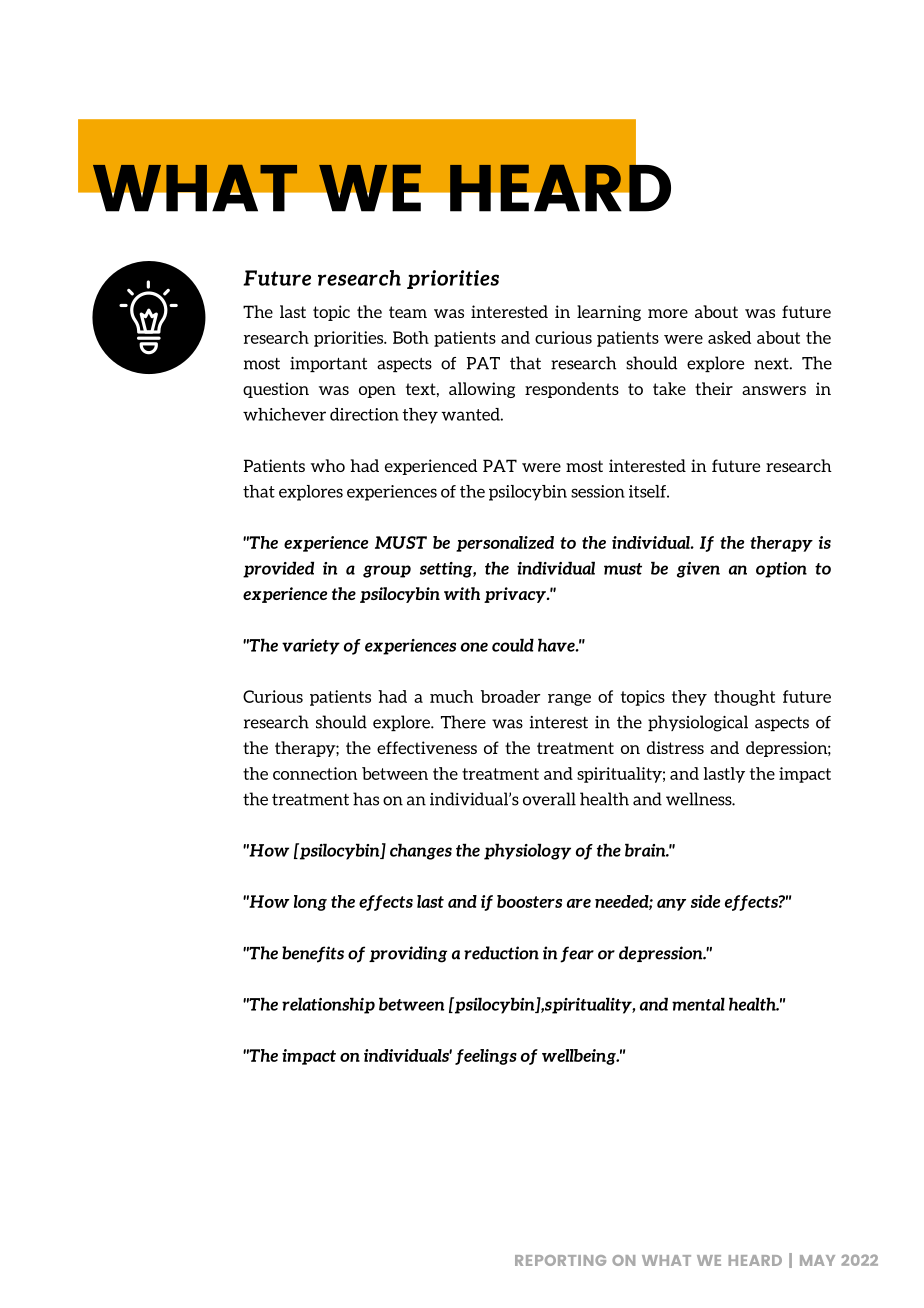 This page has height=1308, width=924. I want to click on important, so click(328, 364).
